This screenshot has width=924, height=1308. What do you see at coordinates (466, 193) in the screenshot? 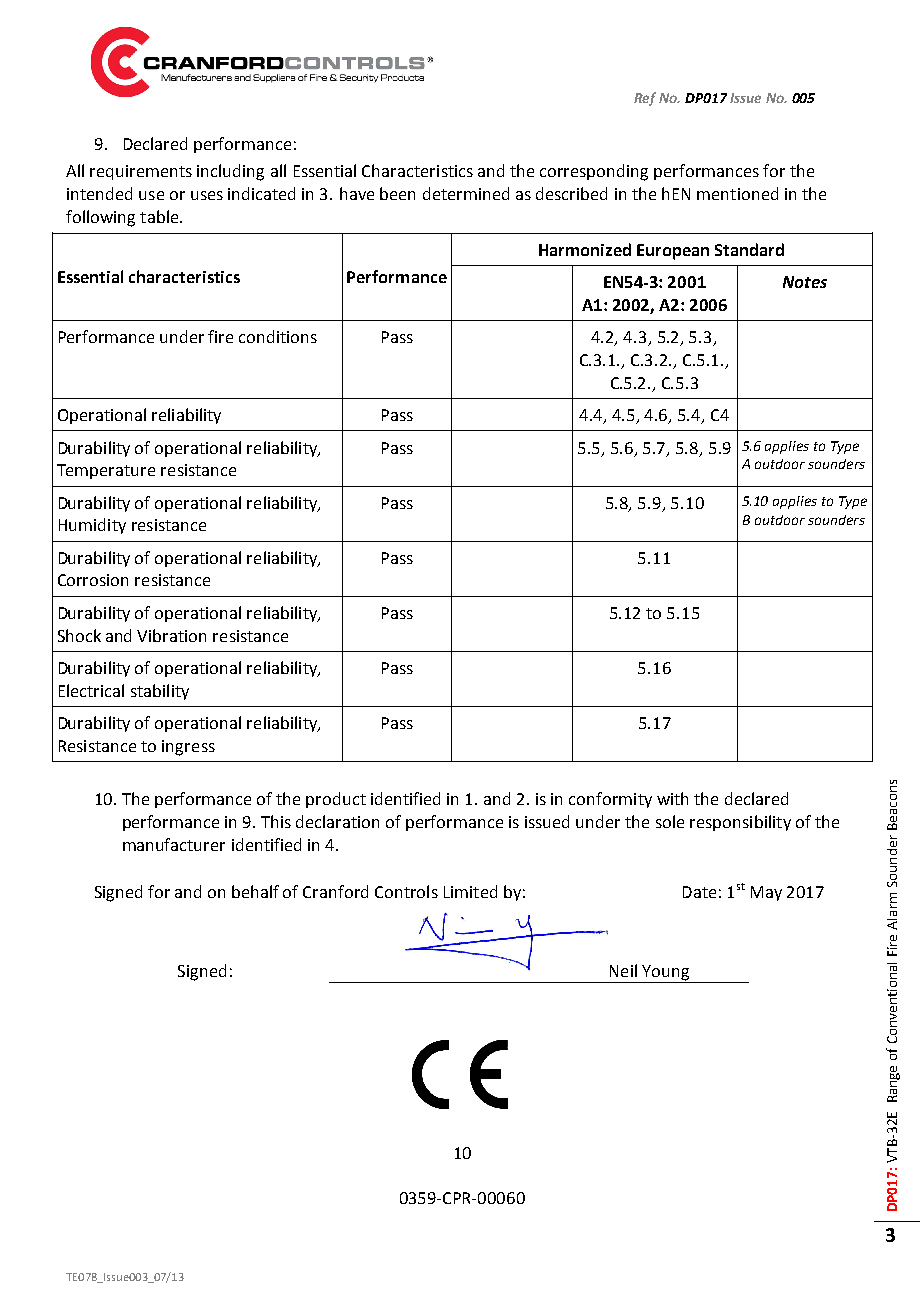
I see `determined` at bounding box center [466, 193].
